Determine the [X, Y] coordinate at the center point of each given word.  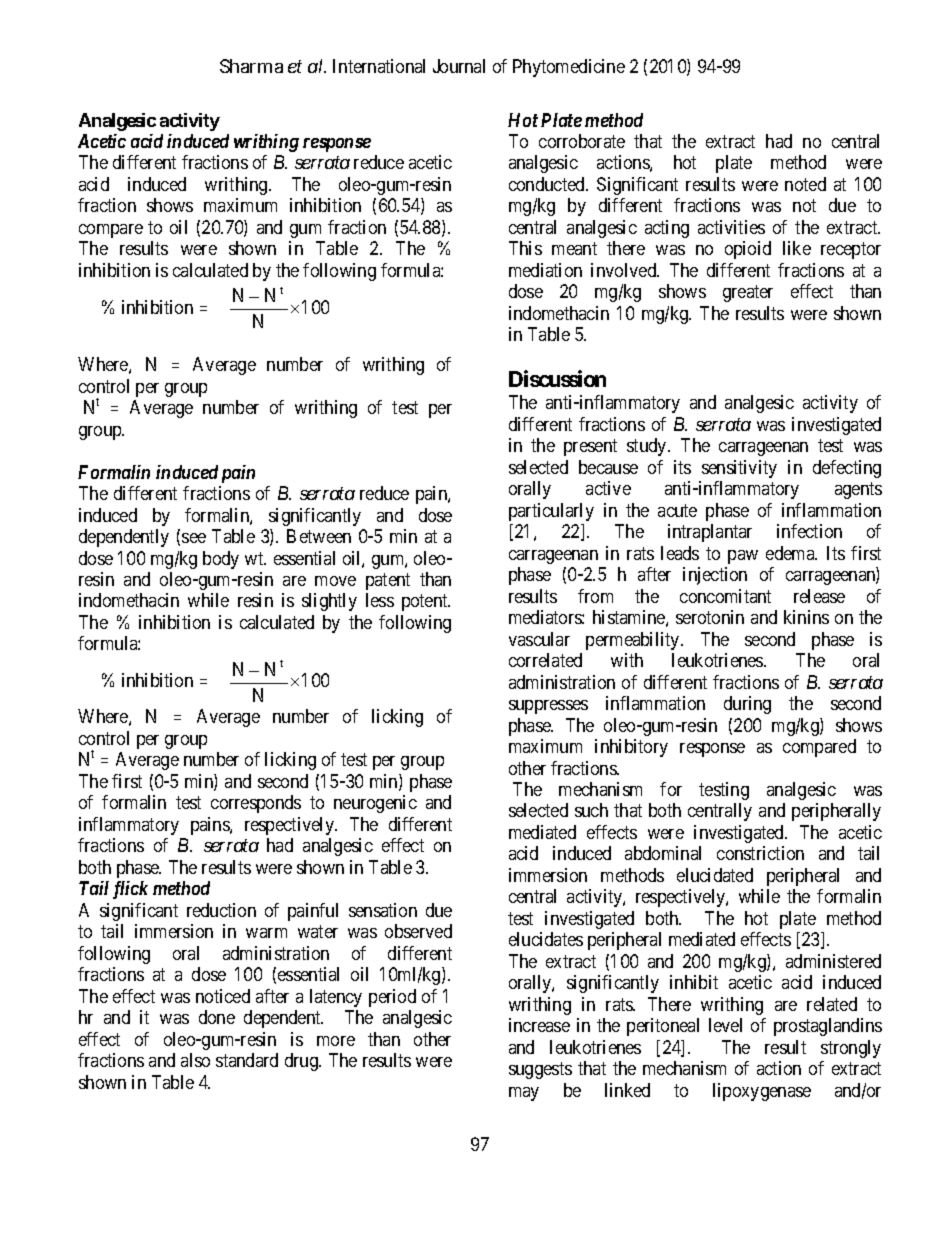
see [194, 538]
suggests [540, 1071]
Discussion [557, 378]
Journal [459, 66]
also [195, 1060]
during [747, 705]
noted [805, 184]
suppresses [548, 707]
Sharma [251, 66]
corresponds [256, 804]
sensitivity [739, 469]
